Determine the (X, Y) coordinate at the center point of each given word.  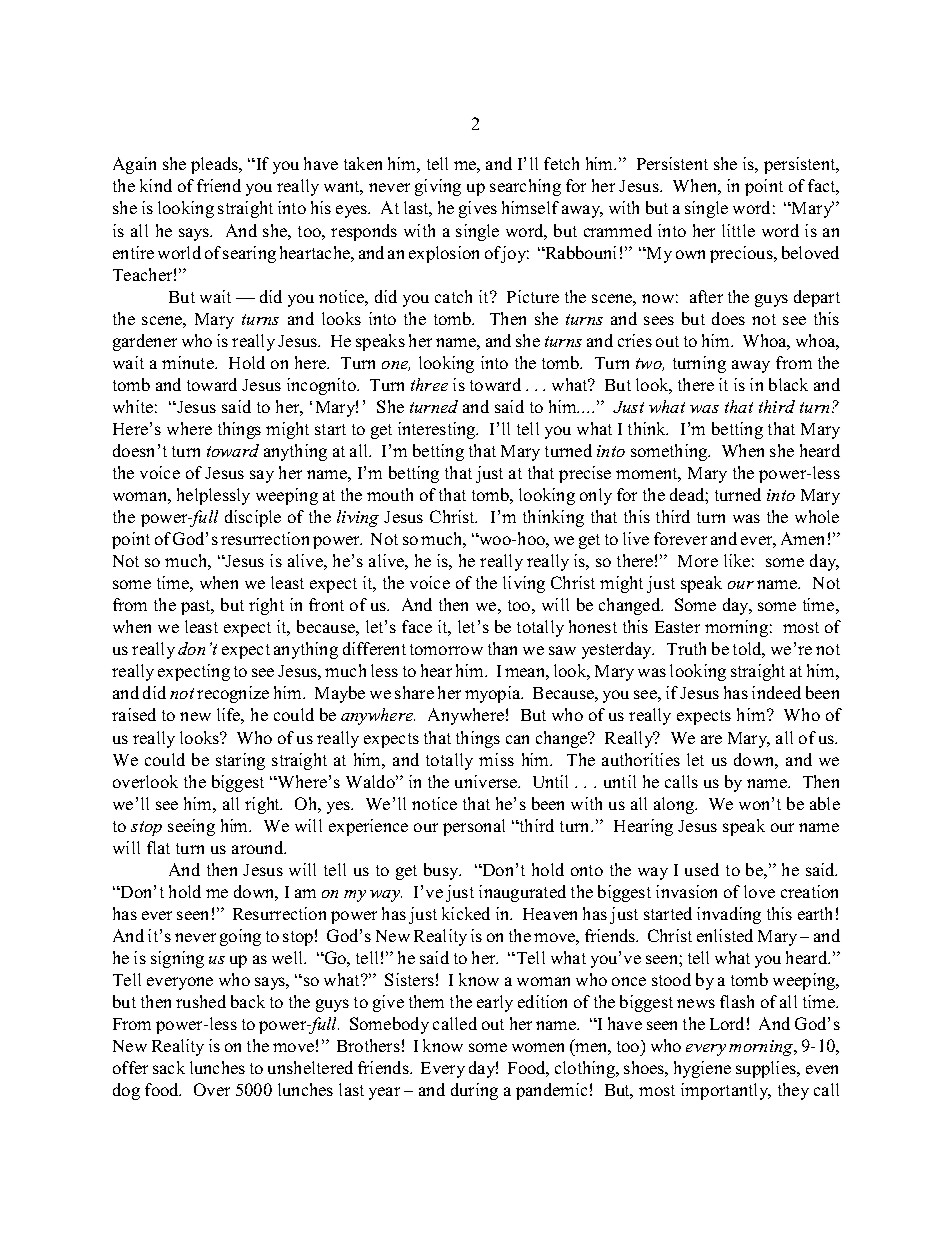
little (738, 230)
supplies (767, 1069)
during (474, 1091)
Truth (686, 648)
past (197, 607)
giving (438, 187)
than (502, 648)
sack (169, 1067)
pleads (215, 165)
